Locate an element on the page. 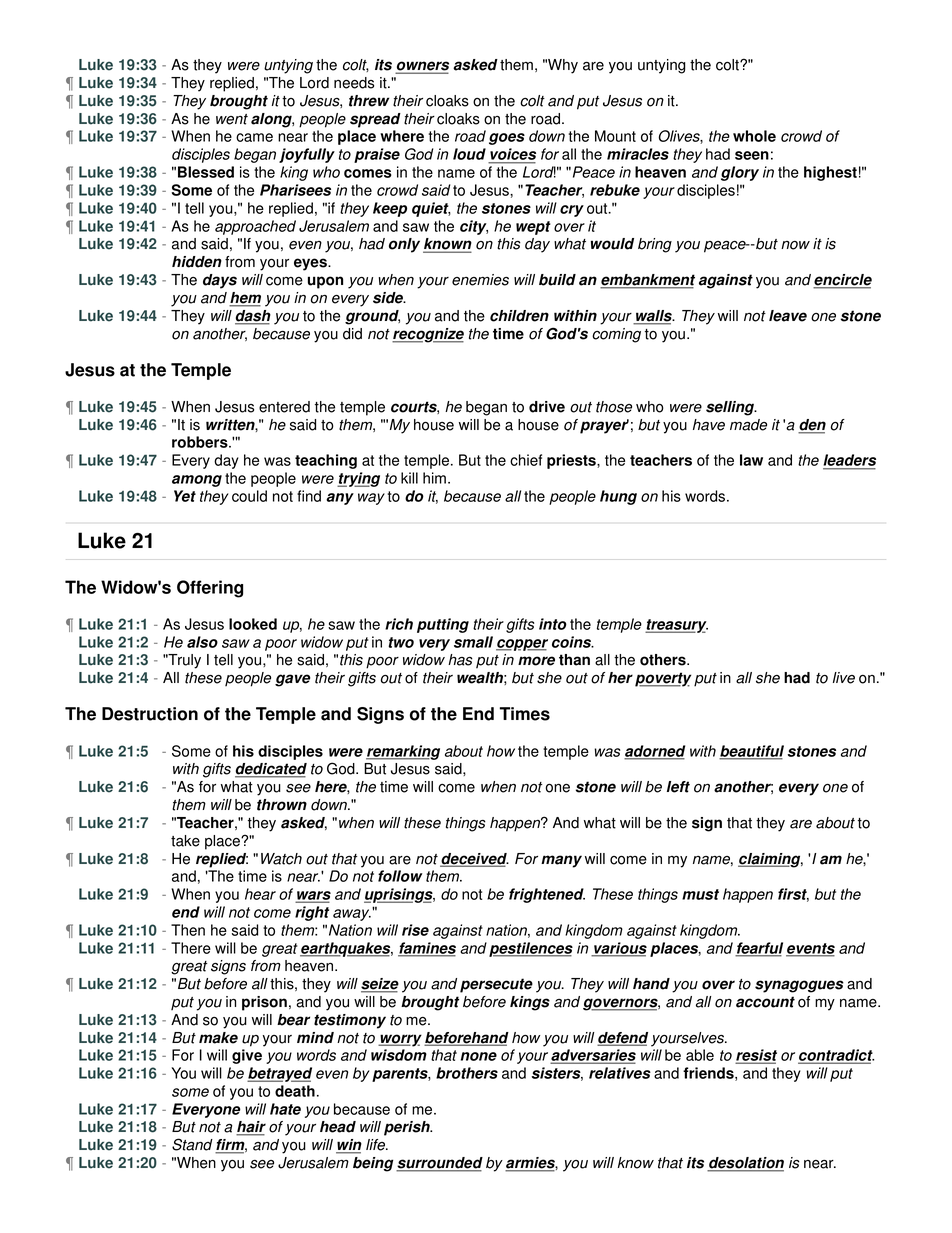  surrounded is located at coordinates (439, 1164).
